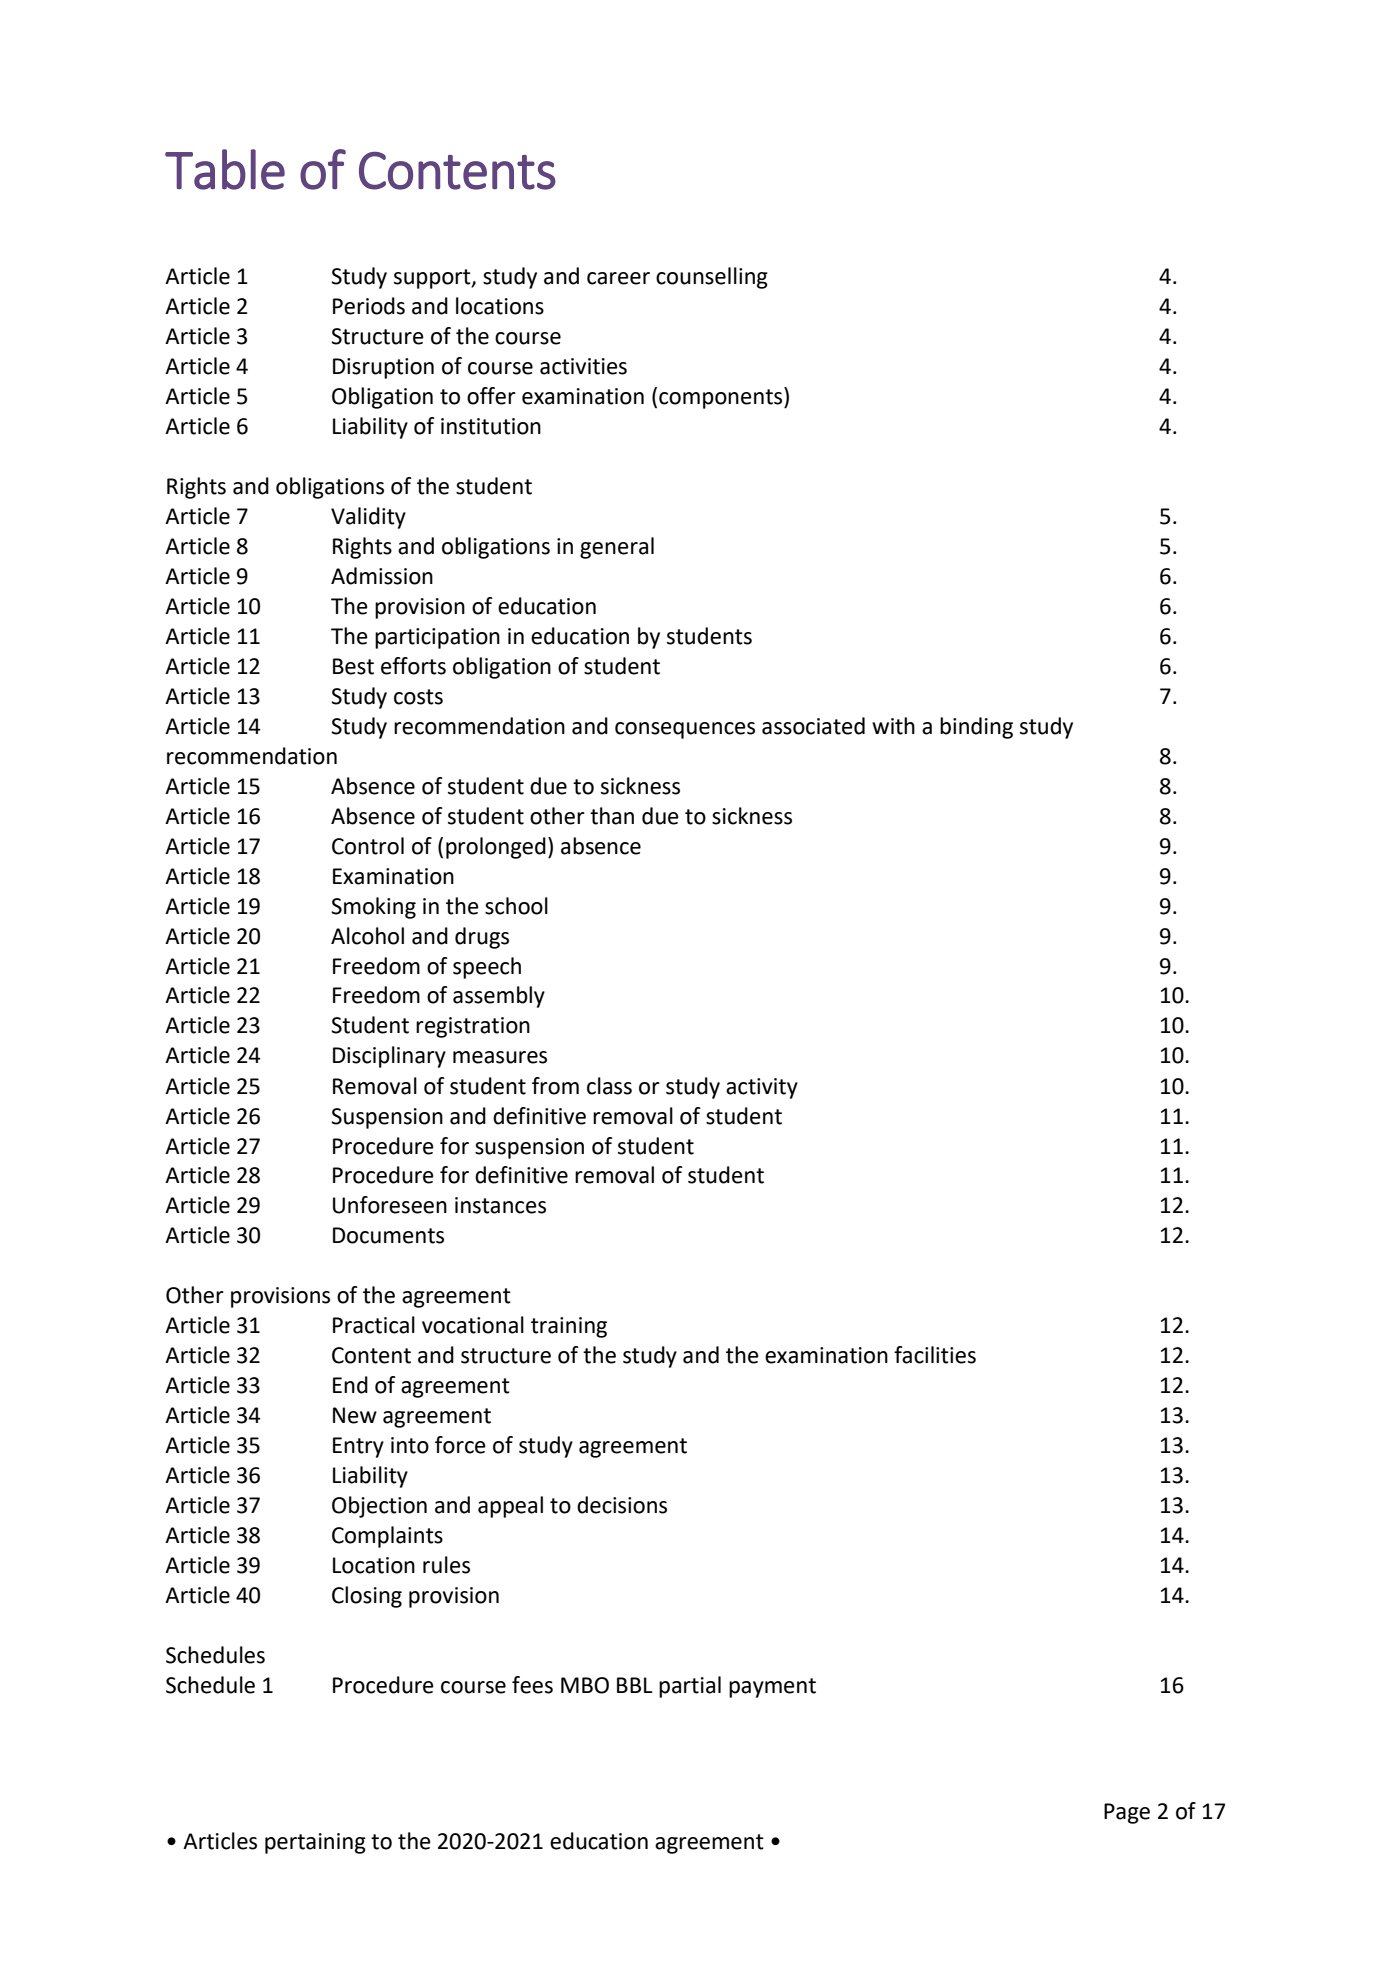 Image resolution: width=1392 pixels, height=1969 pixels. I want to click on decisions, so click(622, 1505).
